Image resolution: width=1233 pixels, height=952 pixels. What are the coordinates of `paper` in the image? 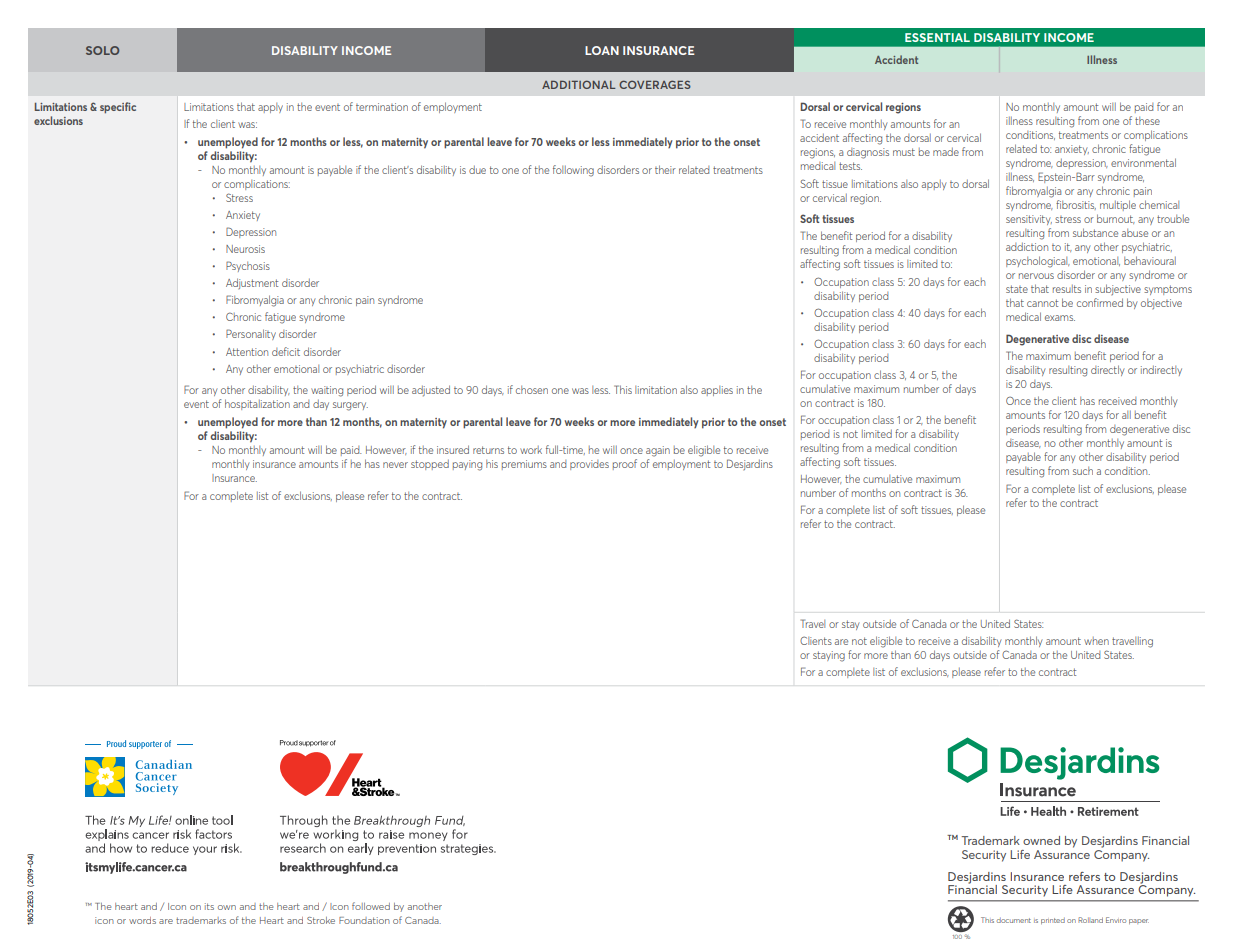 It's located at (1139, 921).
